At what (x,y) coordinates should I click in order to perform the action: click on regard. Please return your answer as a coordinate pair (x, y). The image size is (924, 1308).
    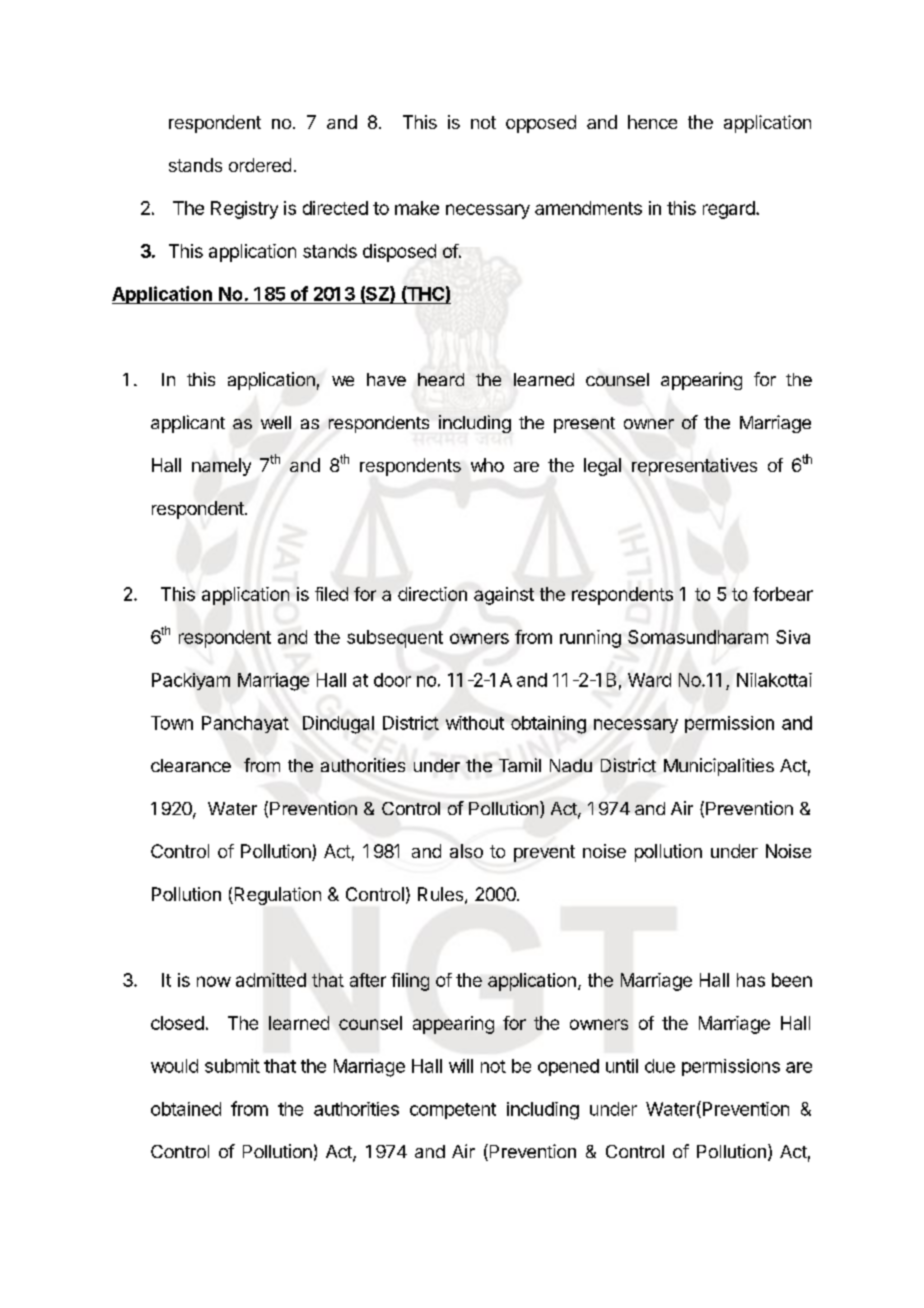
    Looking at the image, I should click on (729, 210).
